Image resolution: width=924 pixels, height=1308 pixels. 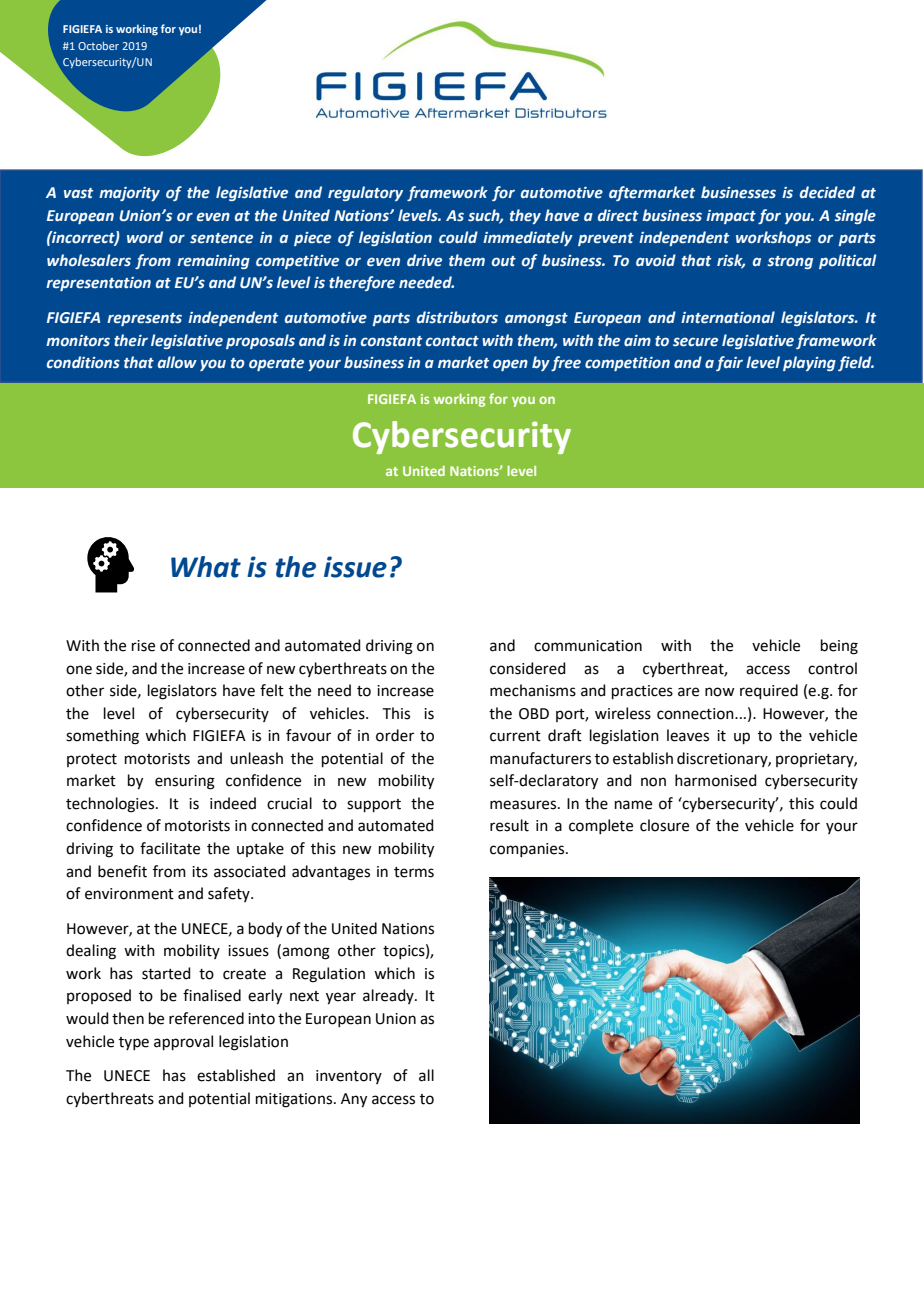 I want to click on inventory, so click(x=349, y=1077).
